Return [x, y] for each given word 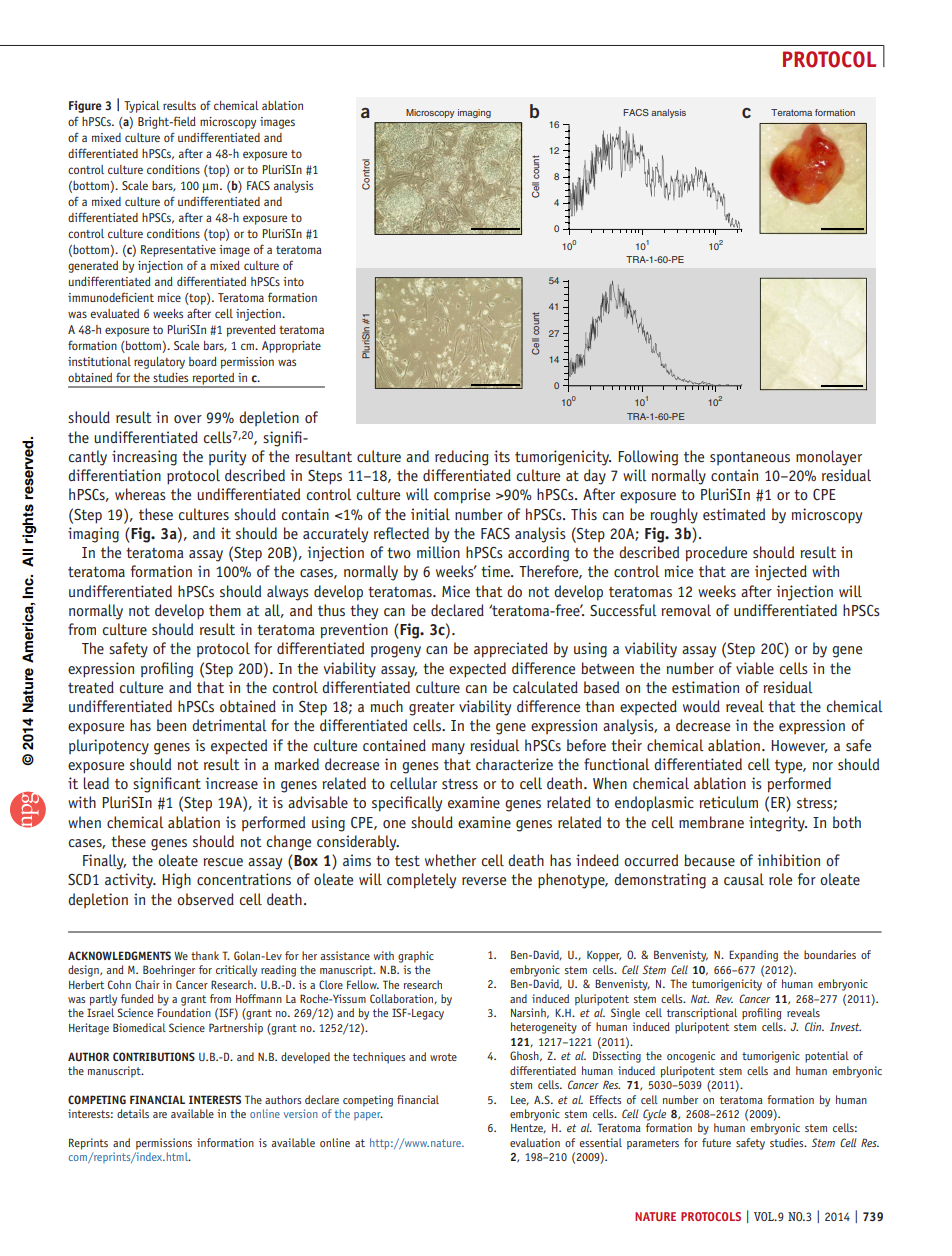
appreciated [511, 650]
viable [755, 668]
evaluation [535, 1142]
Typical [142, 107]
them [225, 610]
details [133, 1113]
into [293, 281]
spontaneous [750, 458]
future [716, 1142]
